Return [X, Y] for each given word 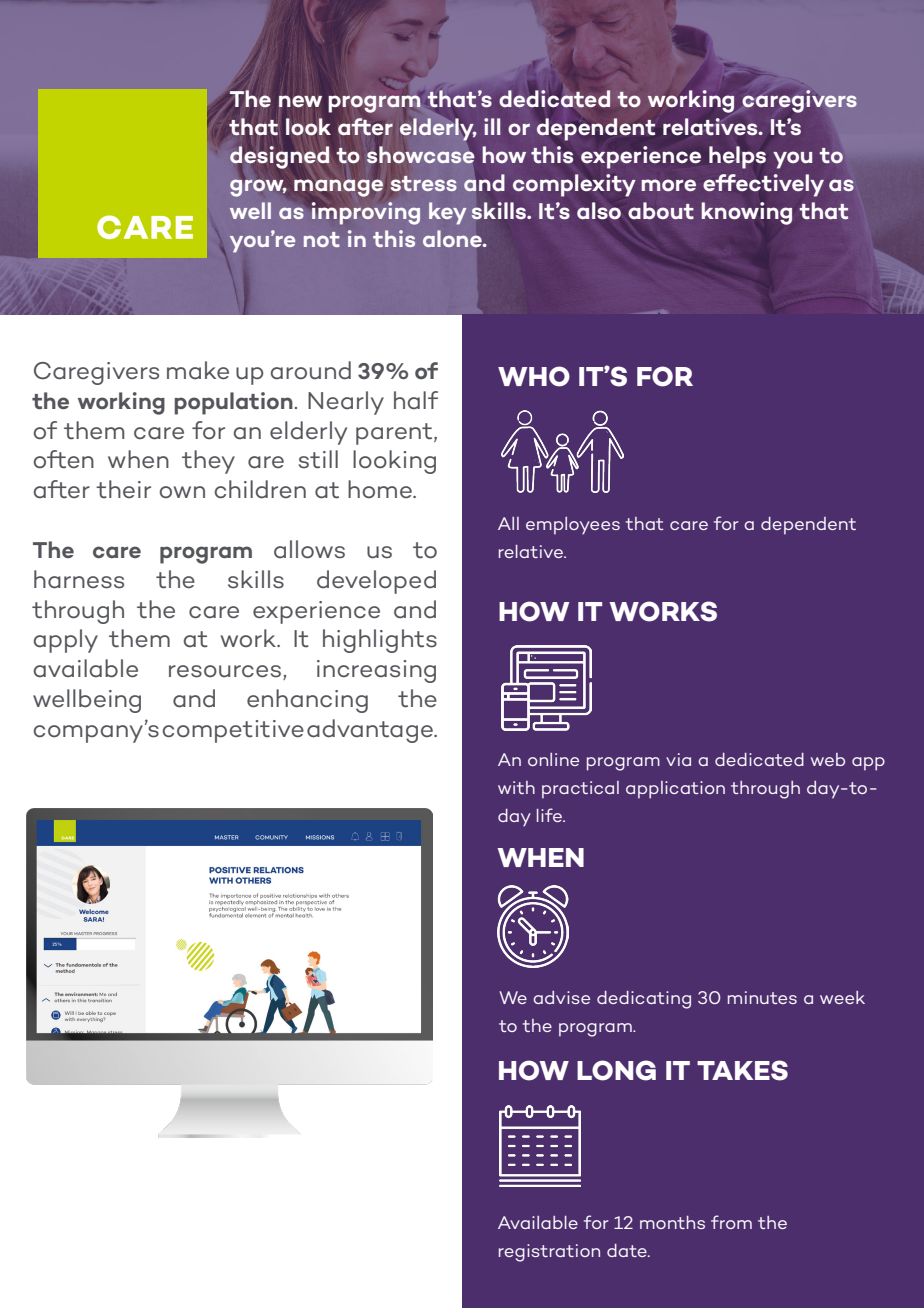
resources [225, 671]
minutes [762, 997]
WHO [534, 376]
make [198, 370]
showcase [420, 155]
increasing [376, 671]
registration [549, 1253]
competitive [233, 731]
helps [737, 157]
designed [279, 157]
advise [561, 997]
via [678, 759]
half [416, 400]
